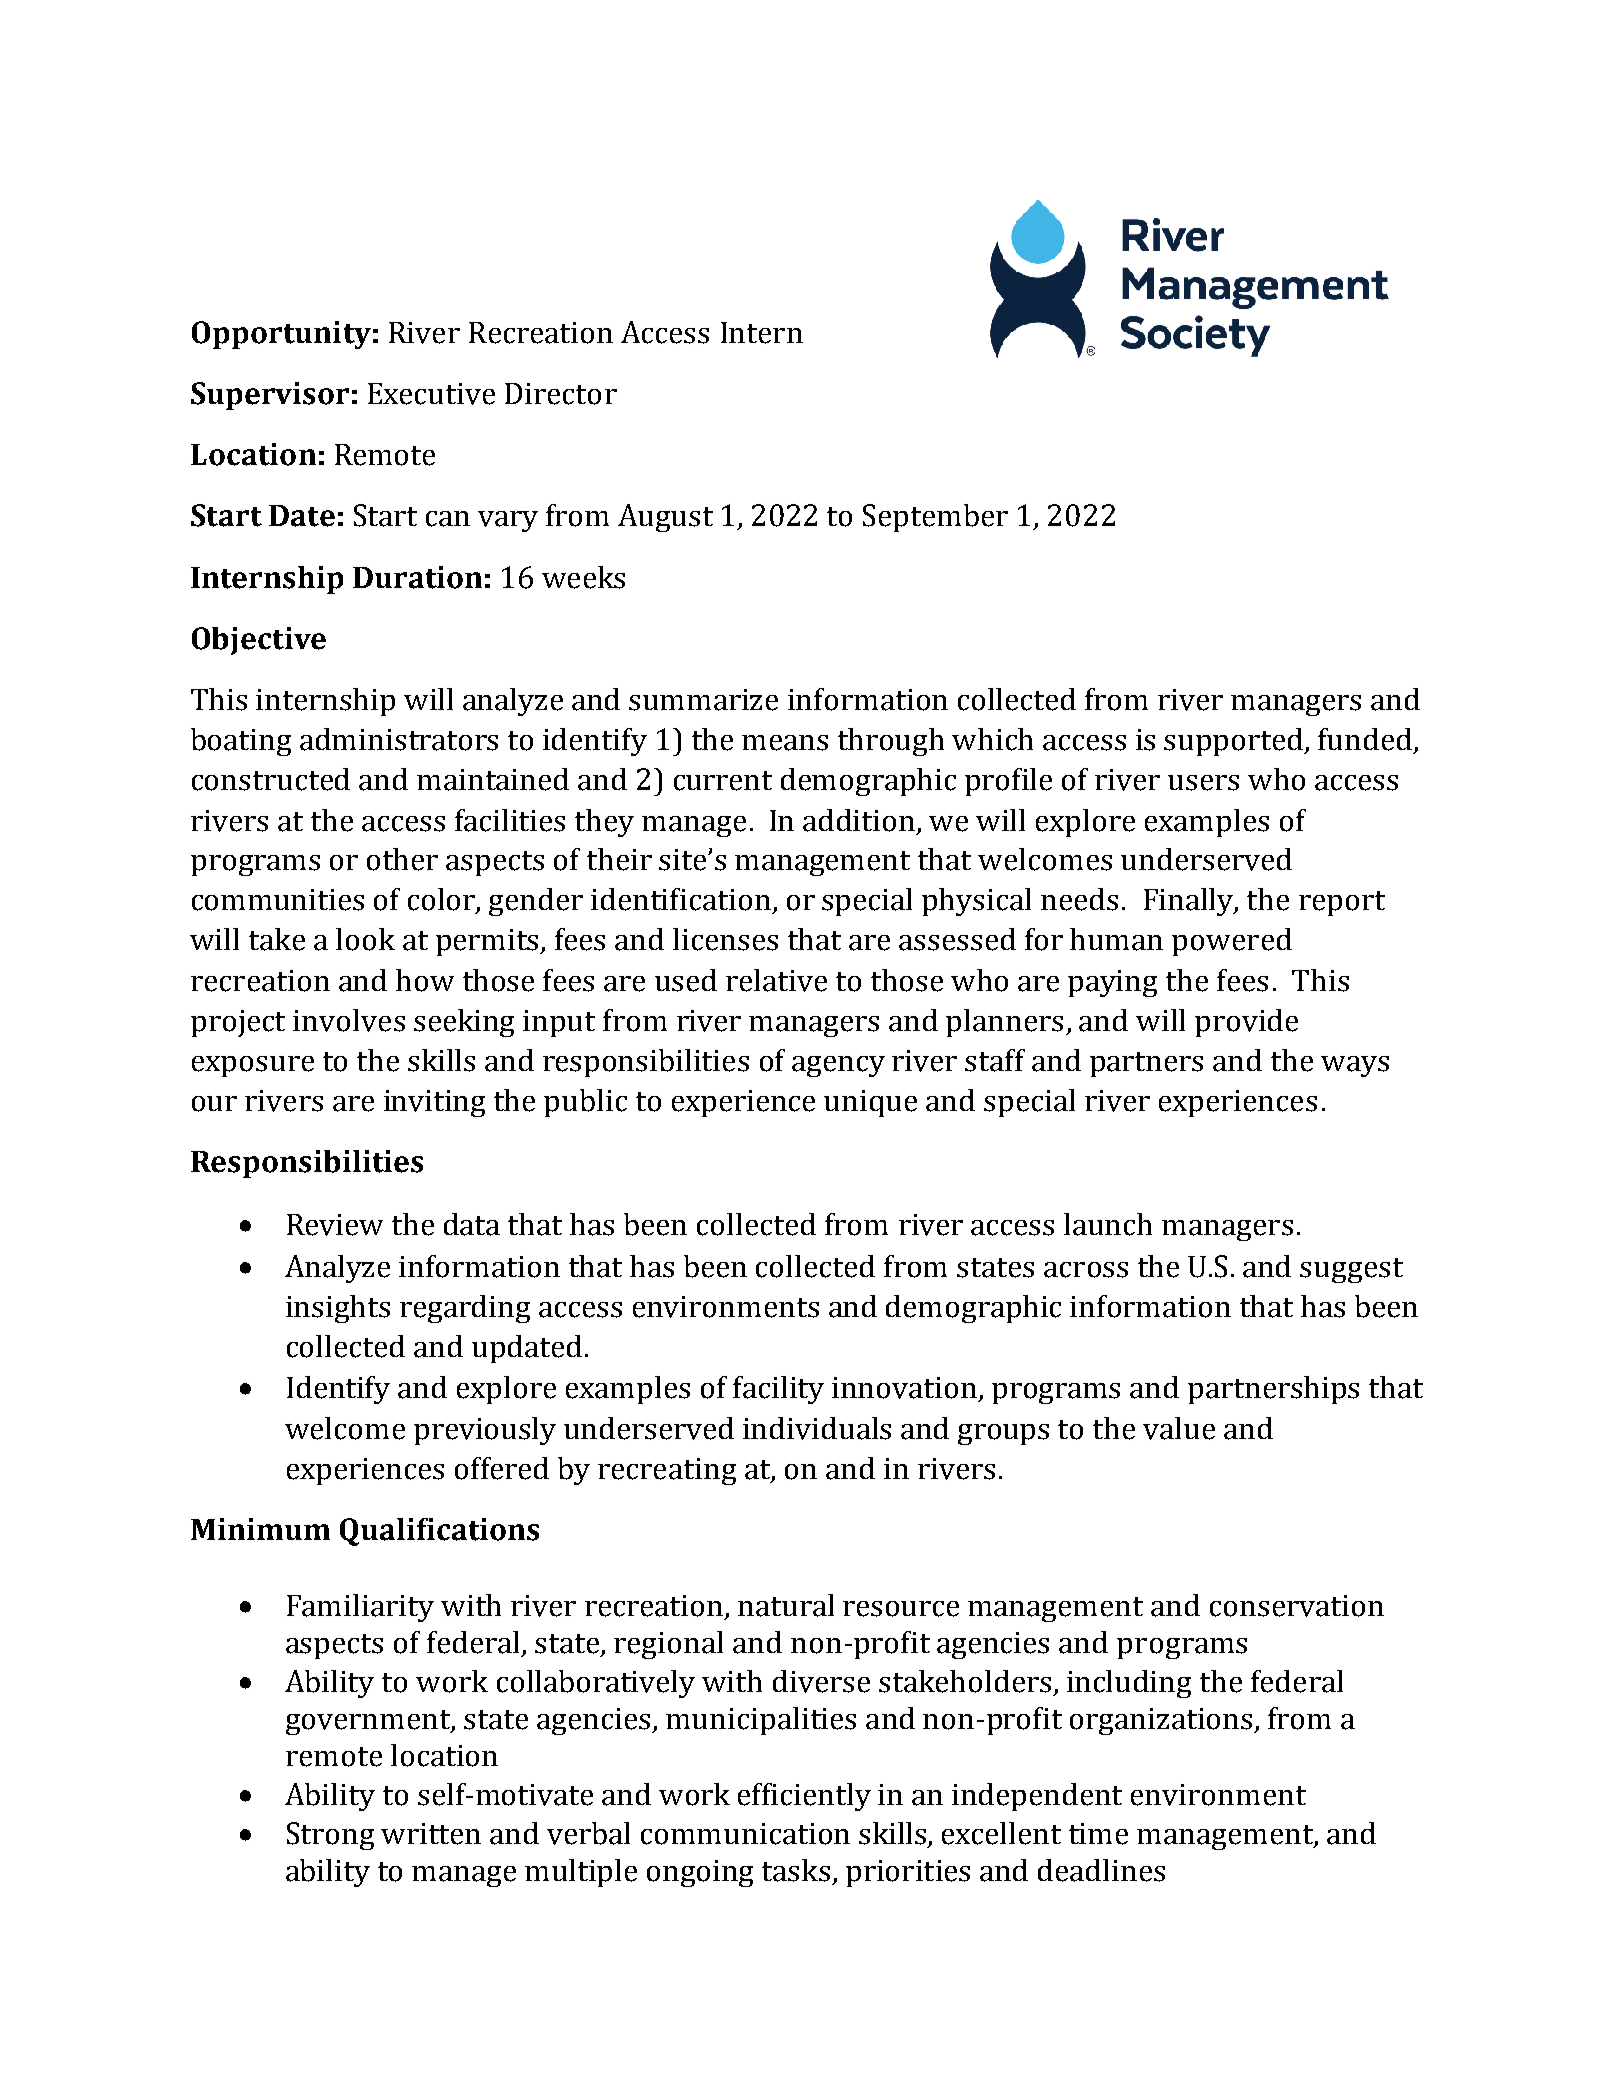 This screenshot has width=1615, height=2090. I want to click on value, so click(1179, 1428).
